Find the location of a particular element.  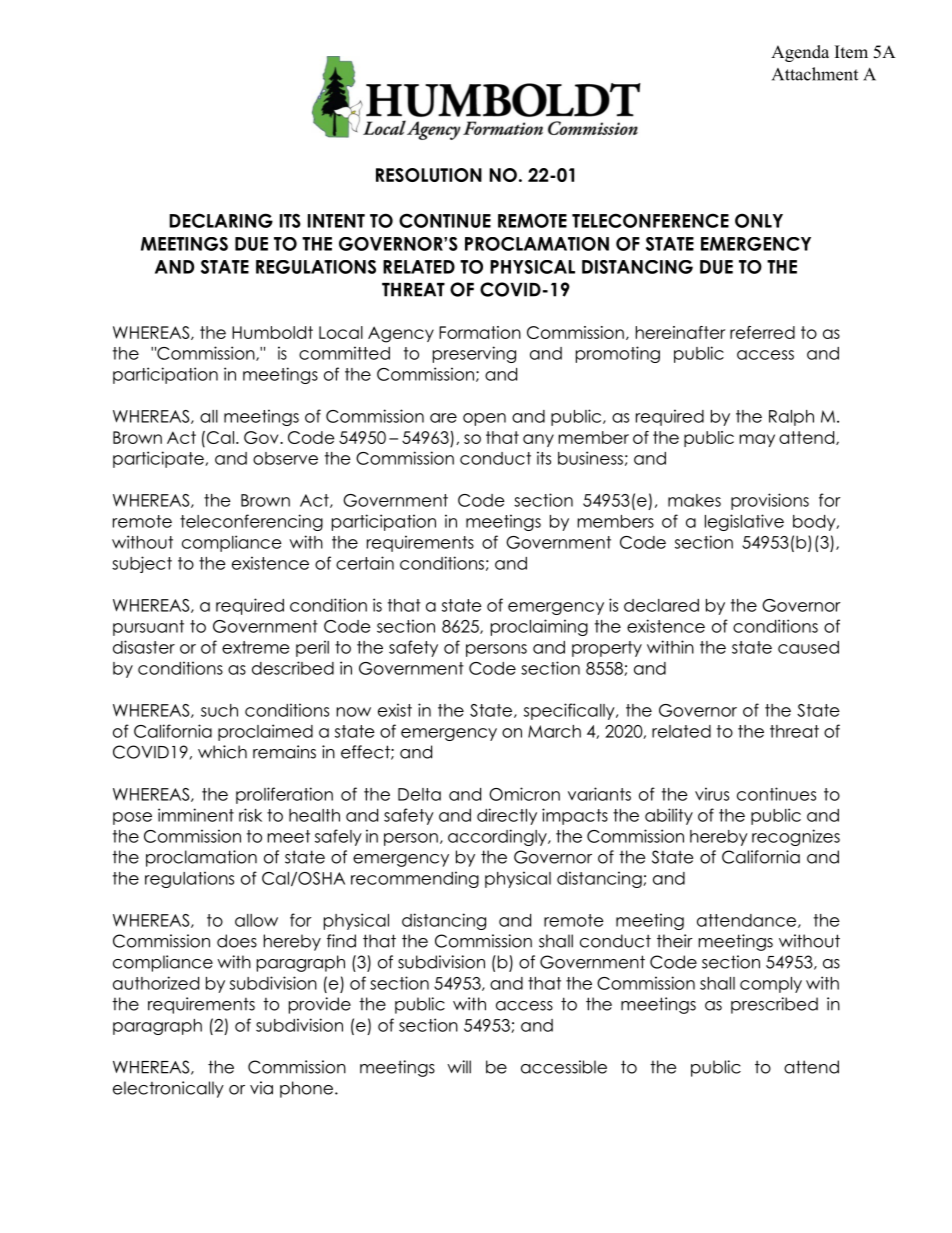

open is located at coordinates (484, 419).
